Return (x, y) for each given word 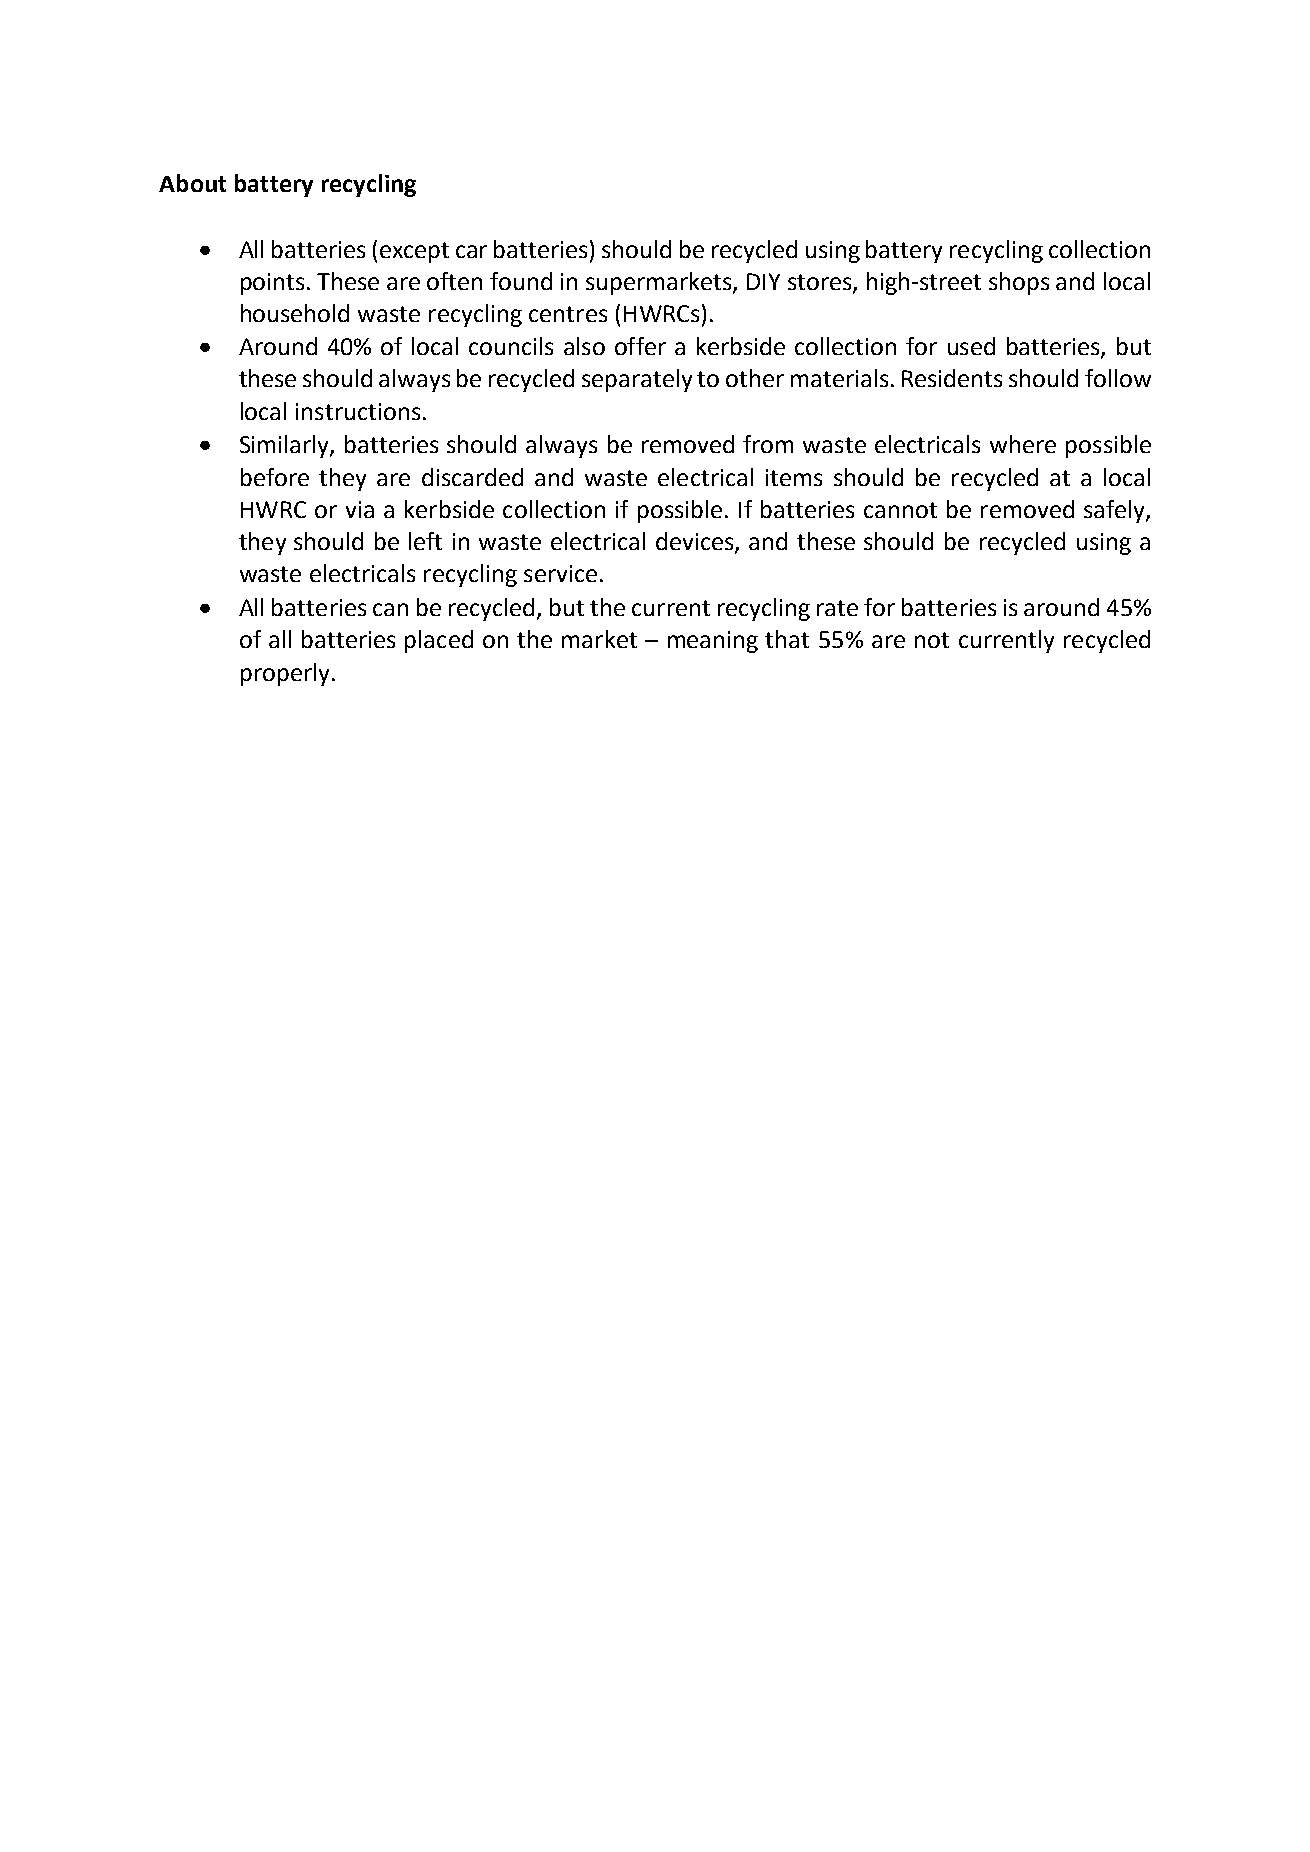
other (755, 378)
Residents (952, 378)
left (425, 541)
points (272, 284)
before (275, 477)
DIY (763, 281)
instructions (358, 411)
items (794, 477)
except (414, 252)
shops (1019, 283)
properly (285, 674)
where (1023, 444)
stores (821, 283)
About (192, 183)
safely (1115, 511)
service (560, 573)
